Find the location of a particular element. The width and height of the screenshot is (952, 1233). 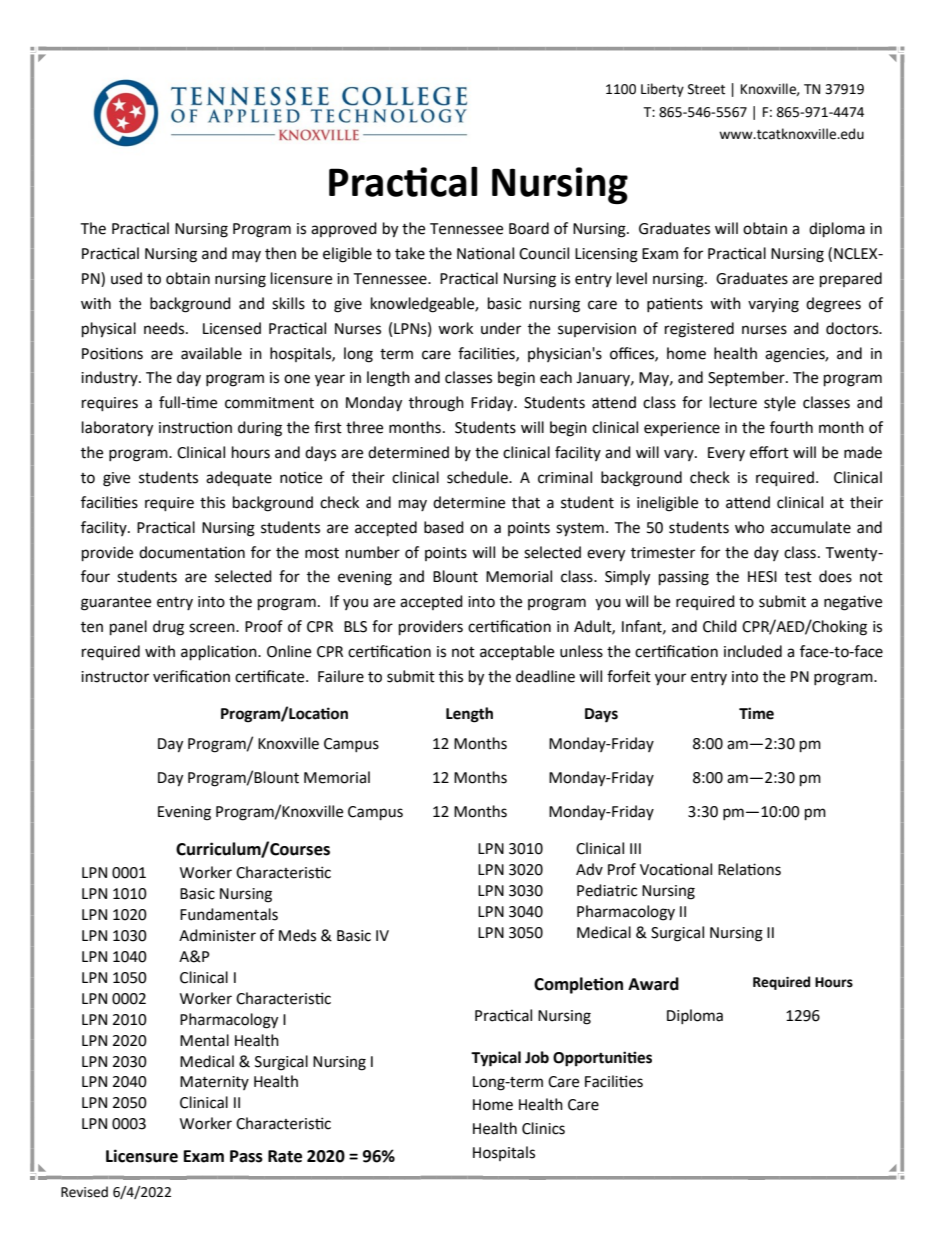

Board is located at coordinates (529, 228).
